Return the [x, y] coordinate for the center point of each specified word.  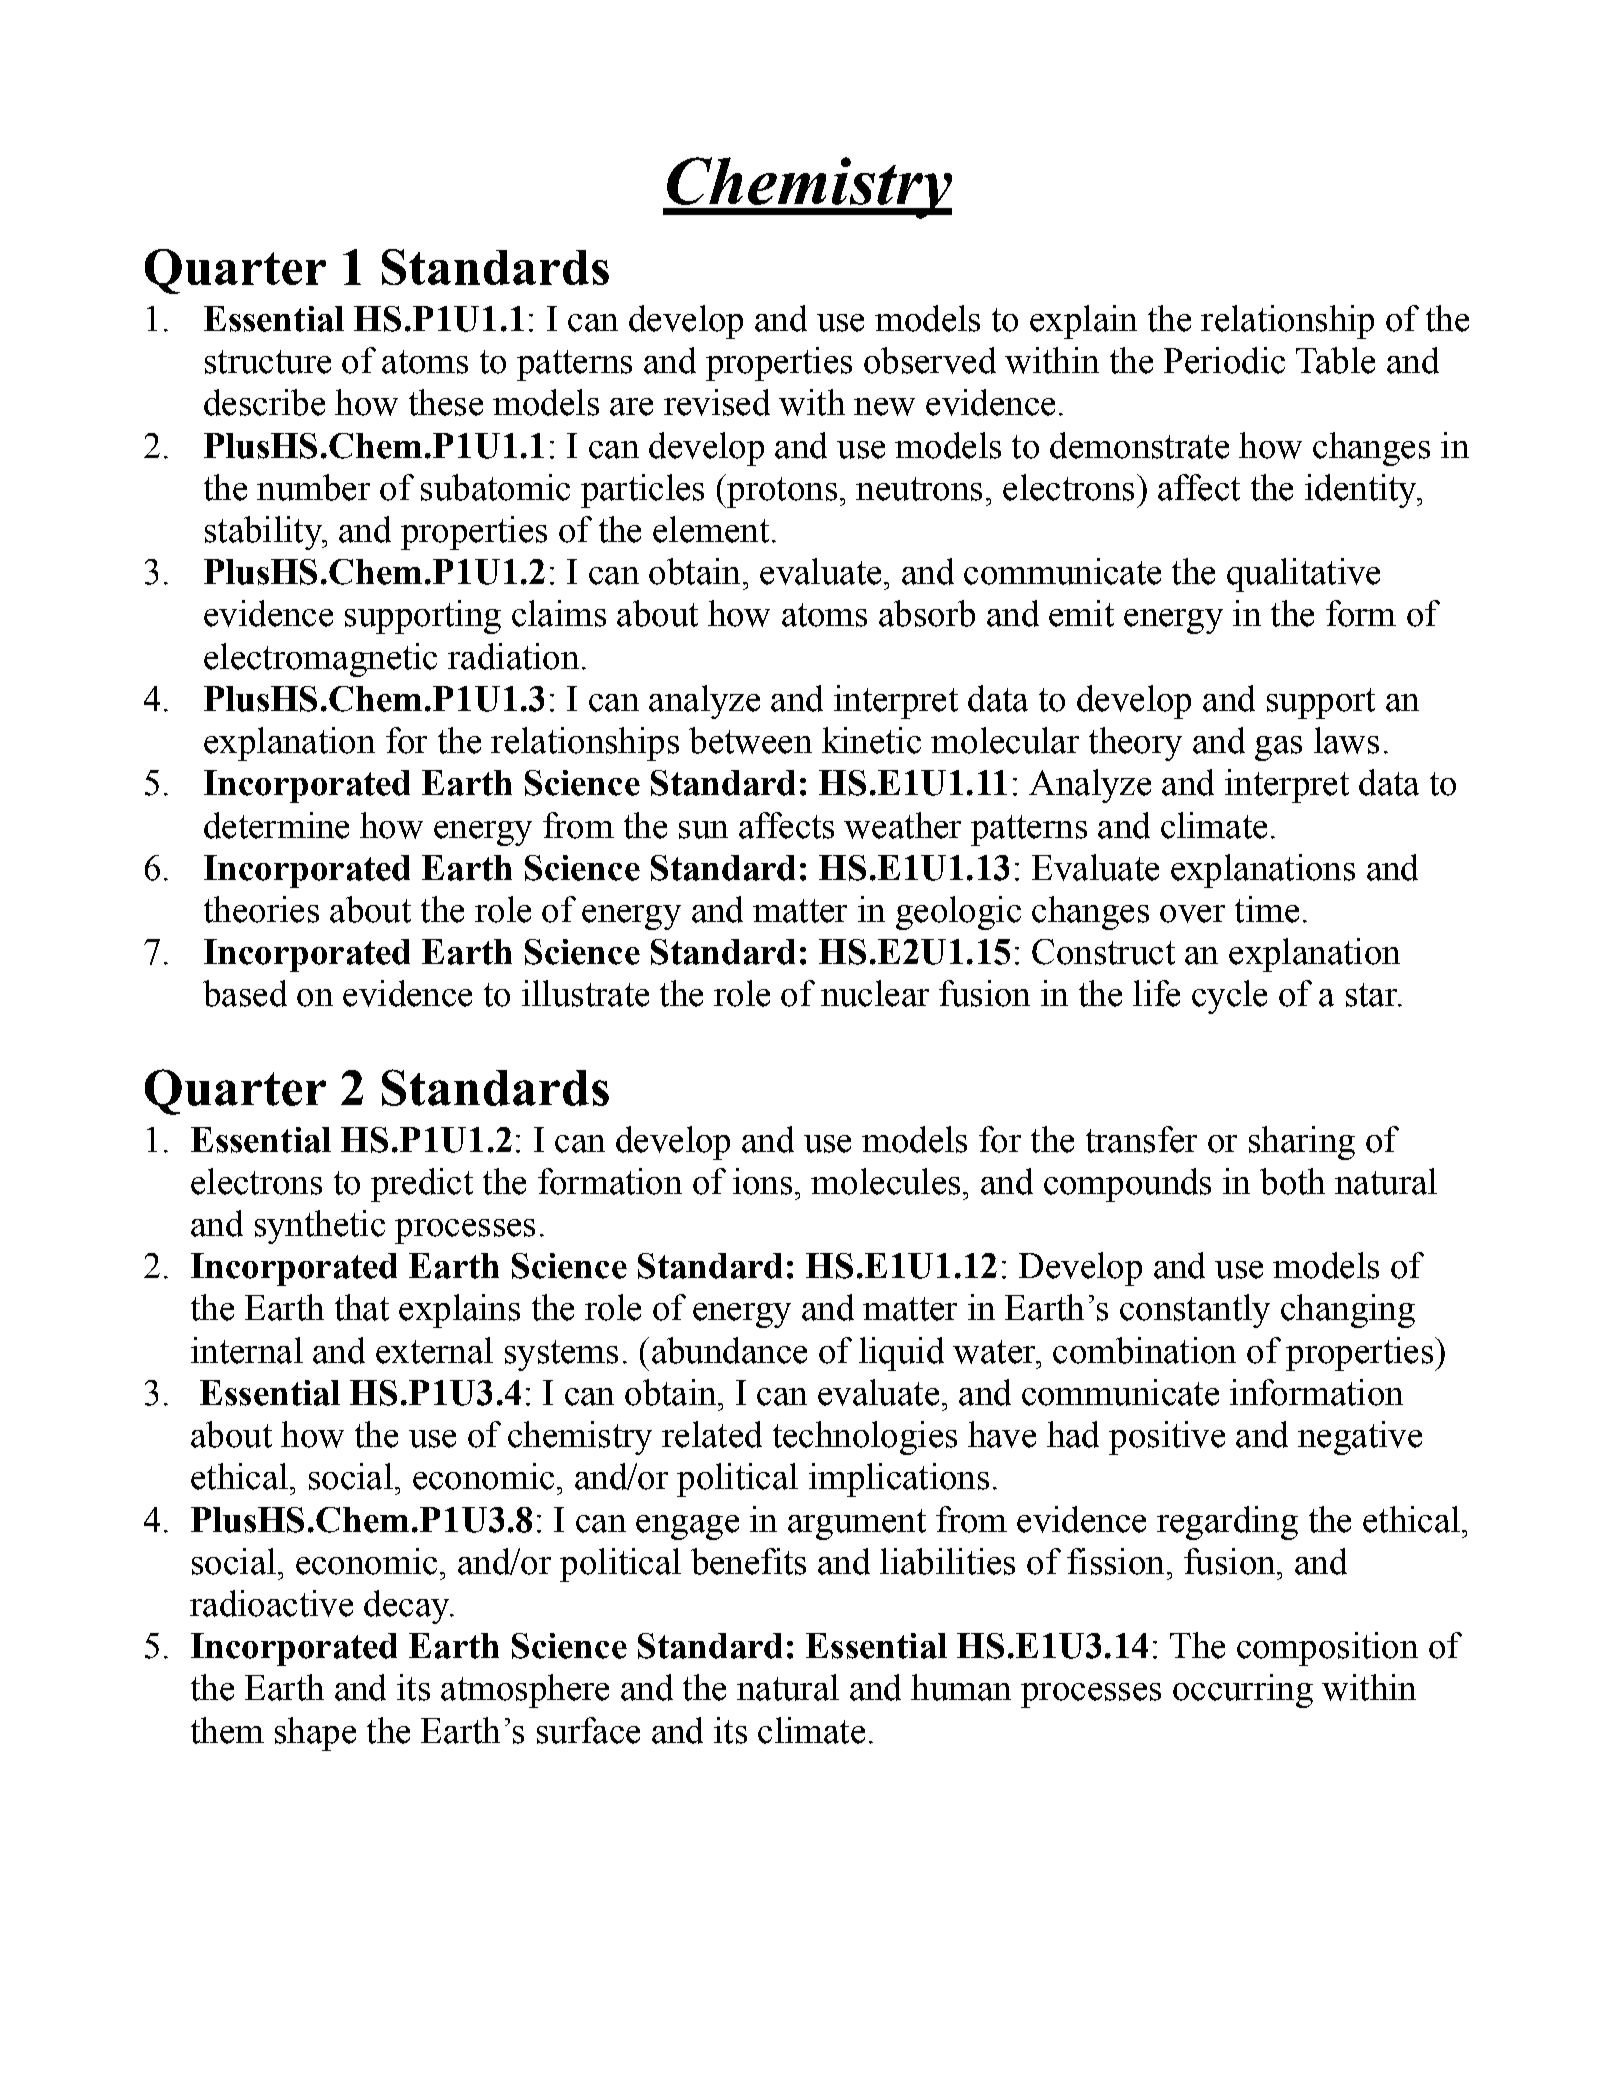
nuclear [875, 993]
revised [717, 402]
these [446, 402]
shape [315, 1734]
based [245, 993]
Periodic [1224, 360]
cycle [1229, 997]
